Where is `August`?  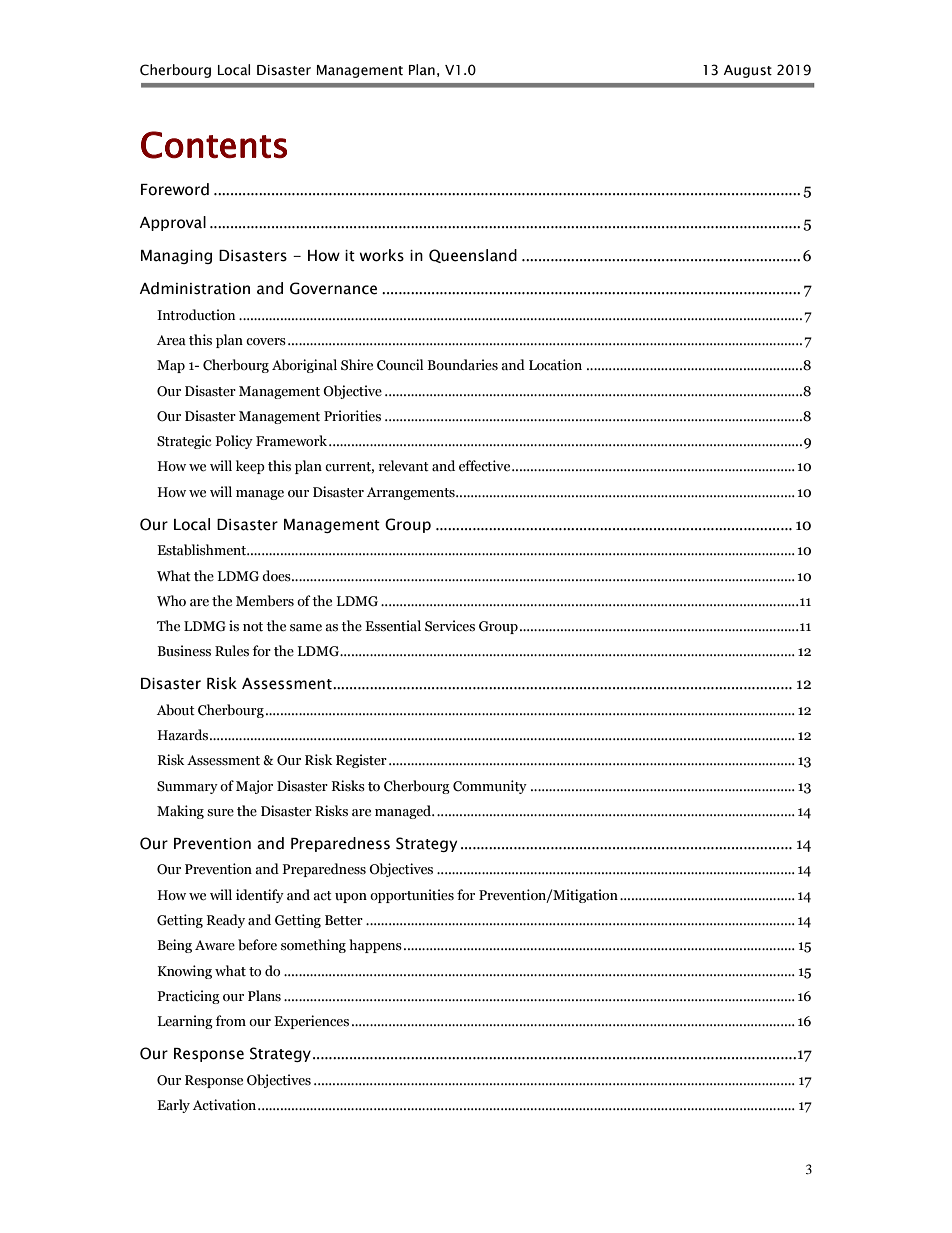
August is located at coordinates (748, 71).
